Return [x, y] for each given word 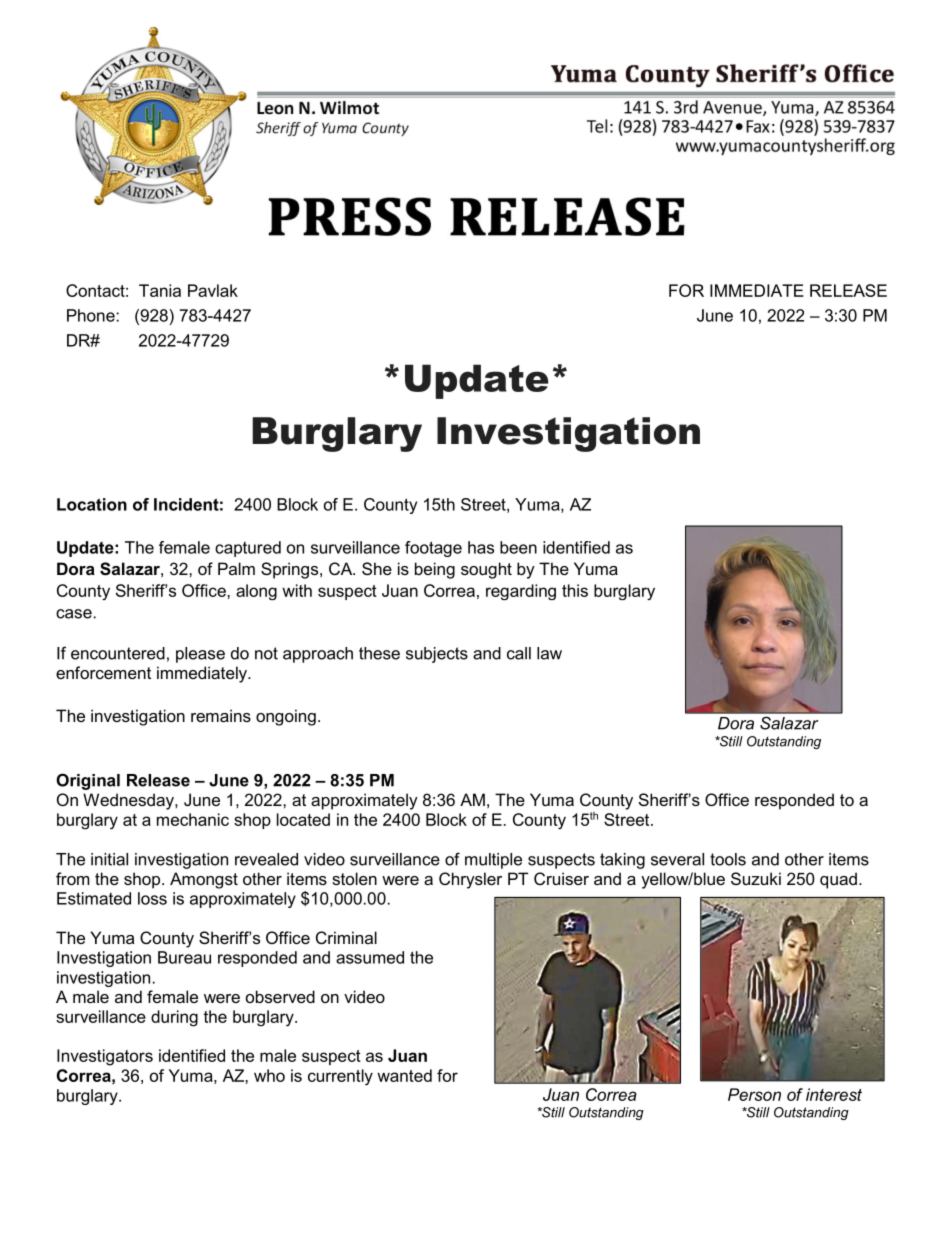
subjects [437, 655]
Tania [160, 290]
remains [221, 715]
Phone [92, 315]
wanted [404, 1075]
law [549, 653]
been [518, 547]
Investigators [105, 1057]
